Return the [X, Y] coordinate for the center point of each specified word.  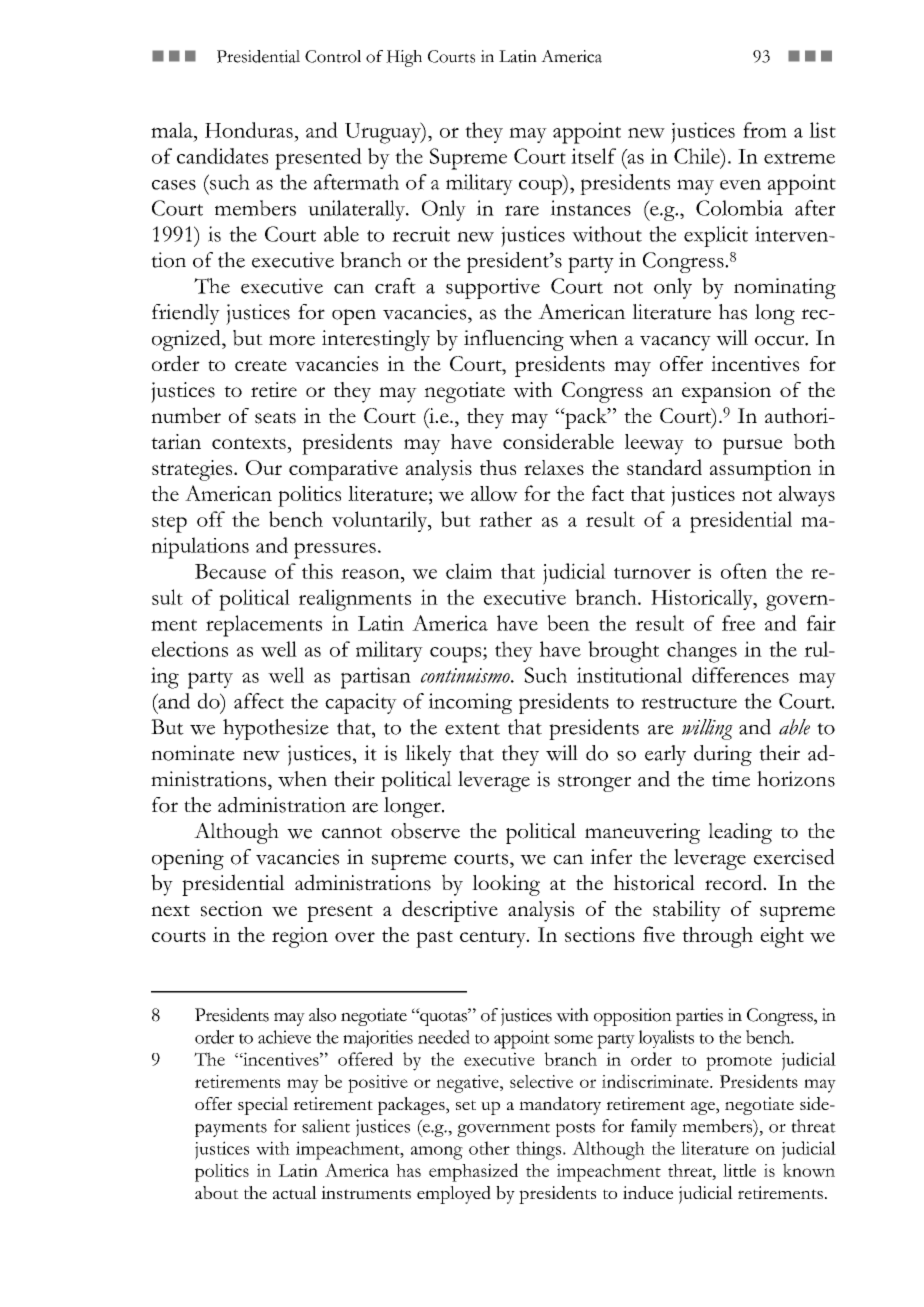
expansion [726, 392]
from [765, 130]
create [261, 365]
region [300, 937]
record [735, 882]
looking [506, 885]
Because [230, 571]
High [404, 58]
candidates [222, 156]
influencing [514, 340]
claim [469, 571]
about [217, 1192]
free [738, 623]
